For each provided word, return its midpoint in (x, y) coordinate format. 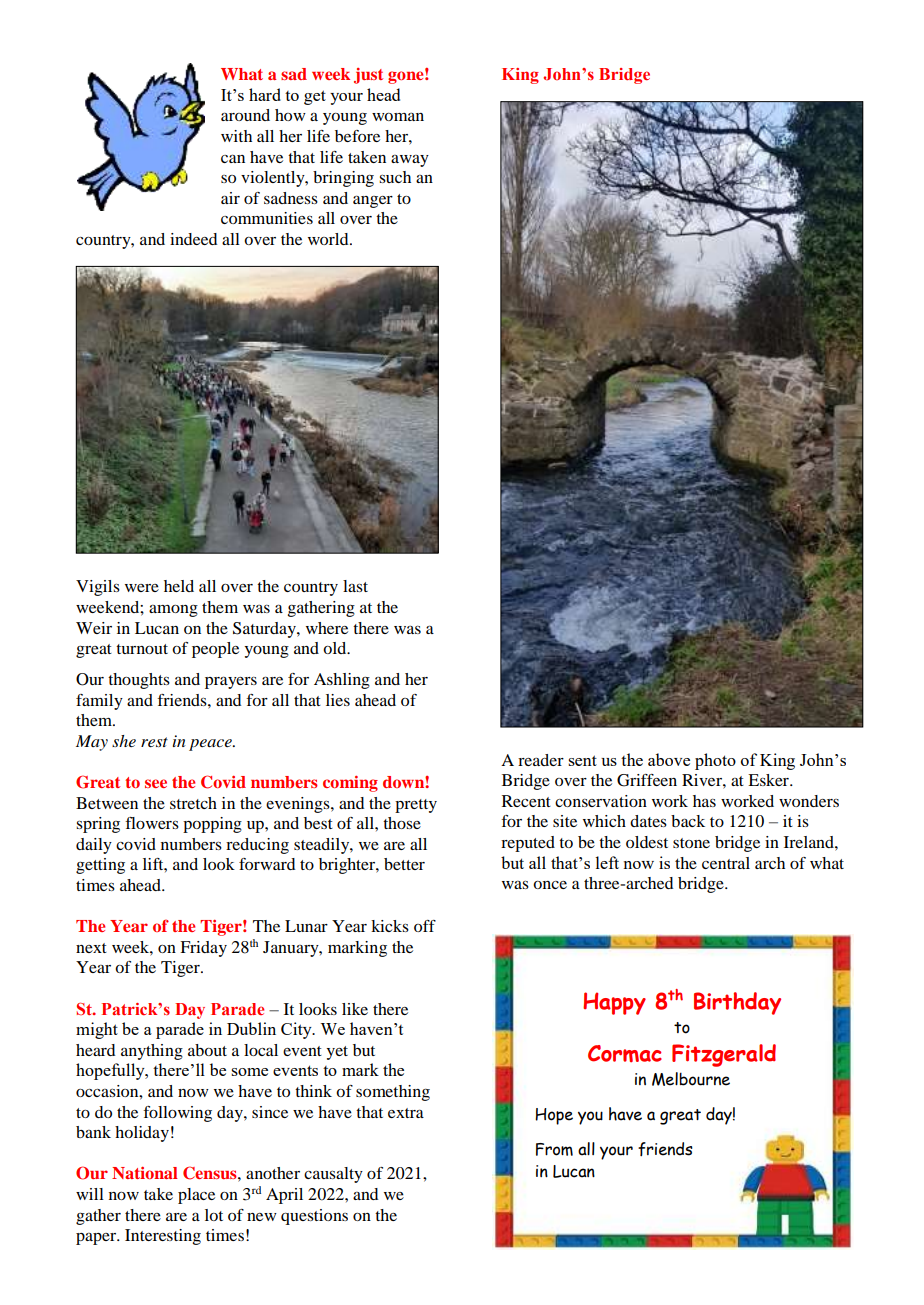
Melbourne (691, 1079)
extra (406, 1113)
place (196, 1196)
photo (715, 761)
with (236, 136)
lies (338, 700)
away (410, 161)
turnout (142, 649)
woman (398, 117)
